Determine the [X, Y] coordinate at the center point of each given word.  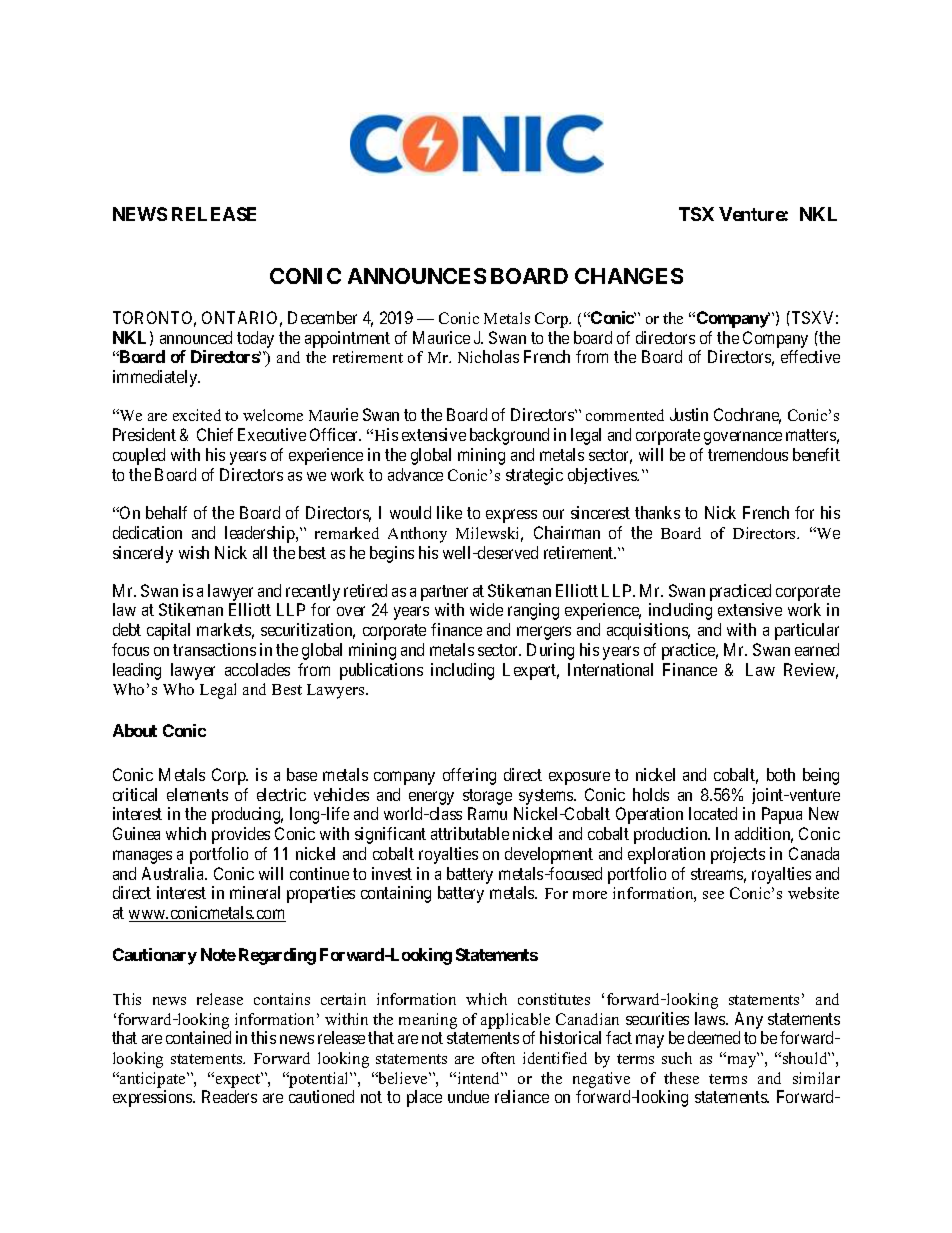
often [498, 1058]
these [681, 1078]
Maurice [441, 337]
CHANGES [629, 276]
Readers [229, 1096]
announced [196, 337]
